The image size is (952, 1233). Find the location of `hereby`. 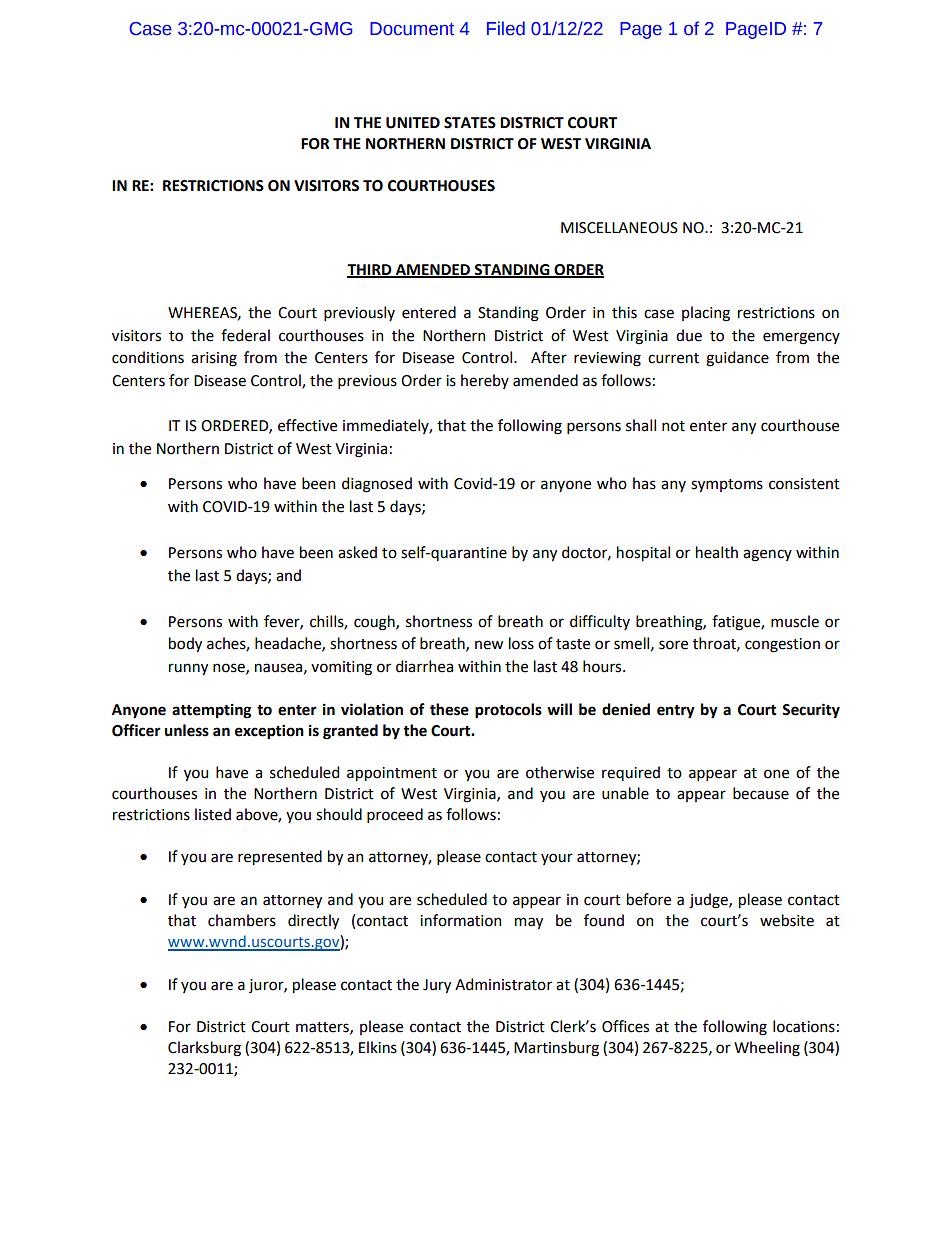

hereby is located at coordinates (485, 381).
